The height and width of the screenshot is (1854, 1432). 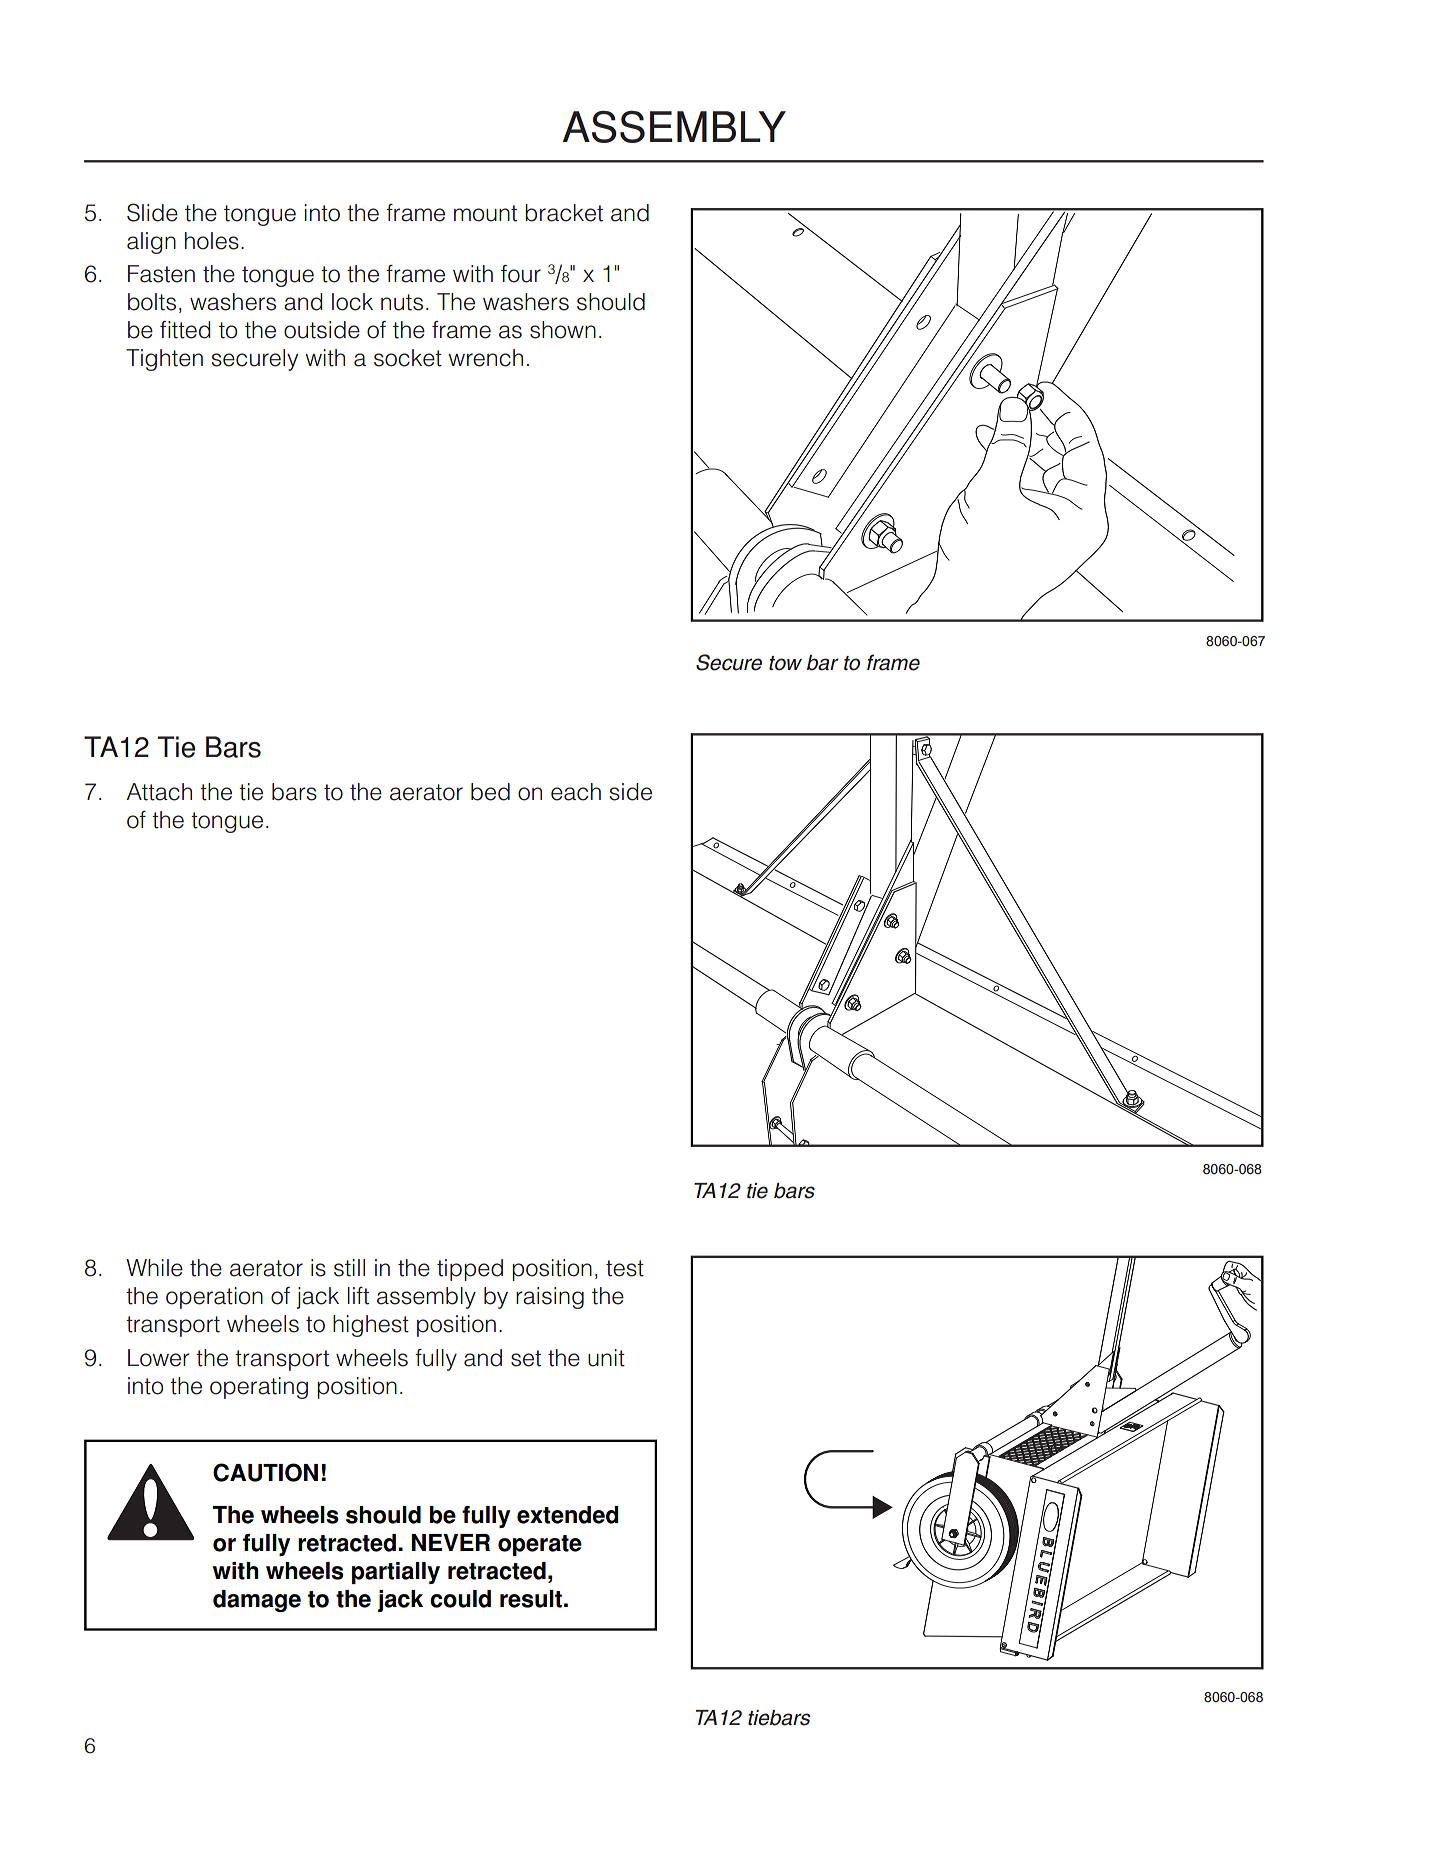 I want to click on bed, so click(x=490, y=792).
